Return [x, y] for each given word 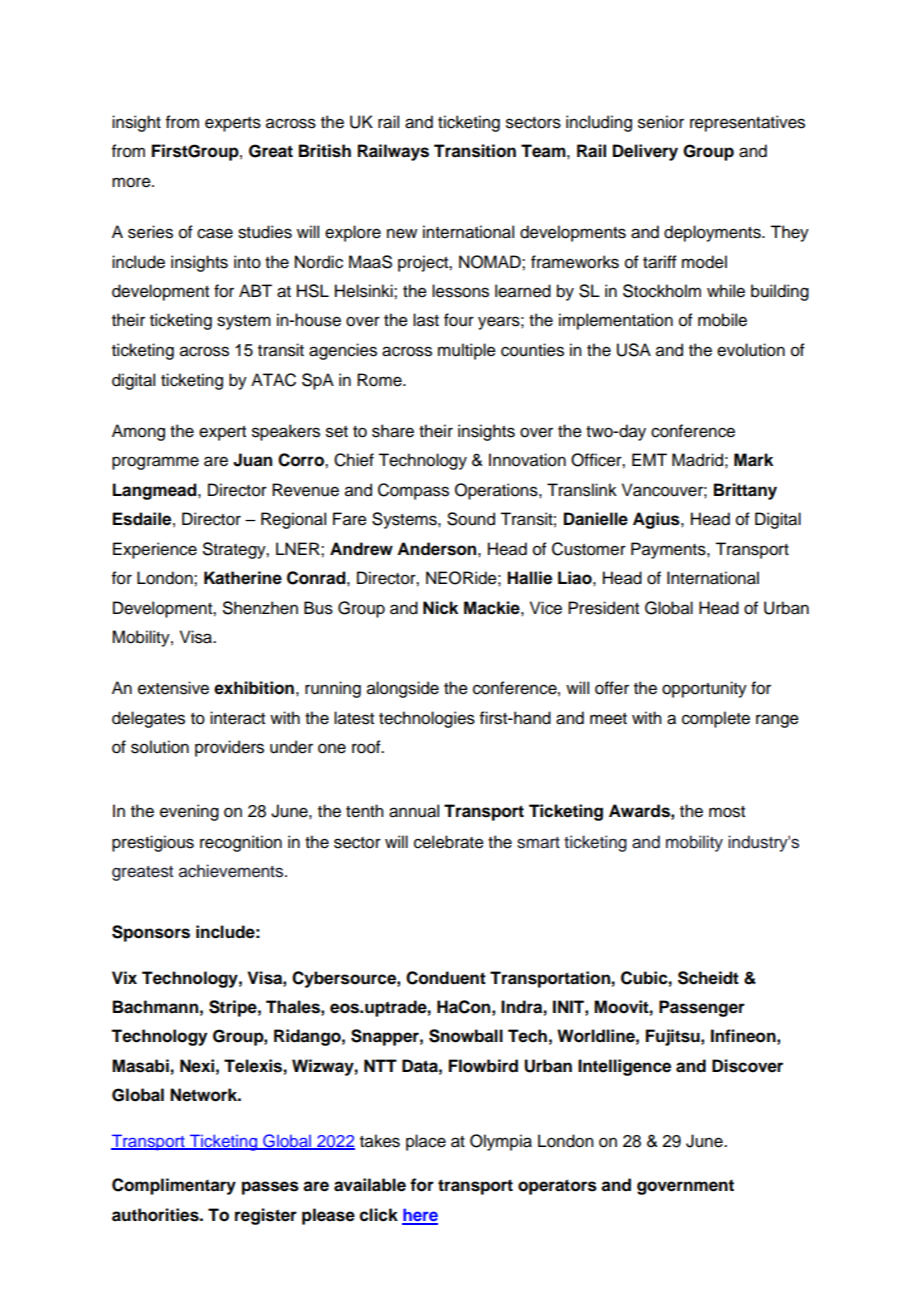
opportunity [704, 689]
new [402, 233]
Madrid [697, 460]
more [132, 182]
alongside [403, 689]
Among [138, 432]
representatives [747, 123]
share [393, 431]
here [420, 1216]
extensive [173, 688]
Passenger [702, 1008]
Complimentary [174, 1186]
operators [557, 1187]
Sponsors [151, 933]
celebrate [449, 842]
